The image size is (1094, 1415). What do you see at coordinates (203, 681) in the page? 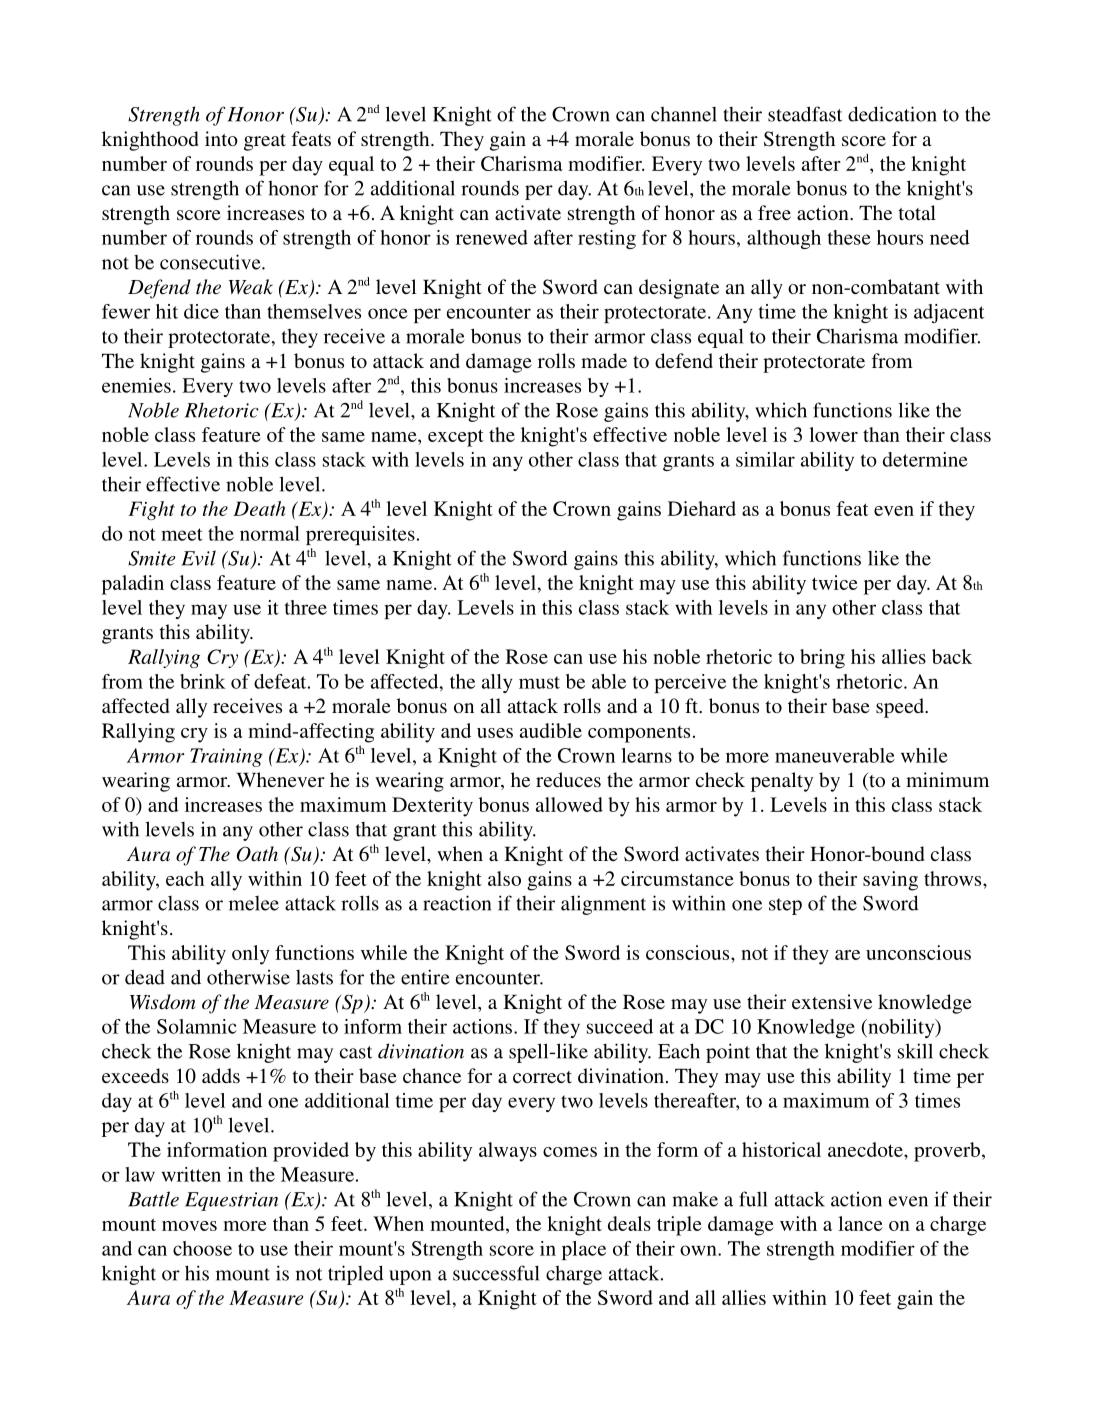
I see `brink` at bounding box center [203, 681].
